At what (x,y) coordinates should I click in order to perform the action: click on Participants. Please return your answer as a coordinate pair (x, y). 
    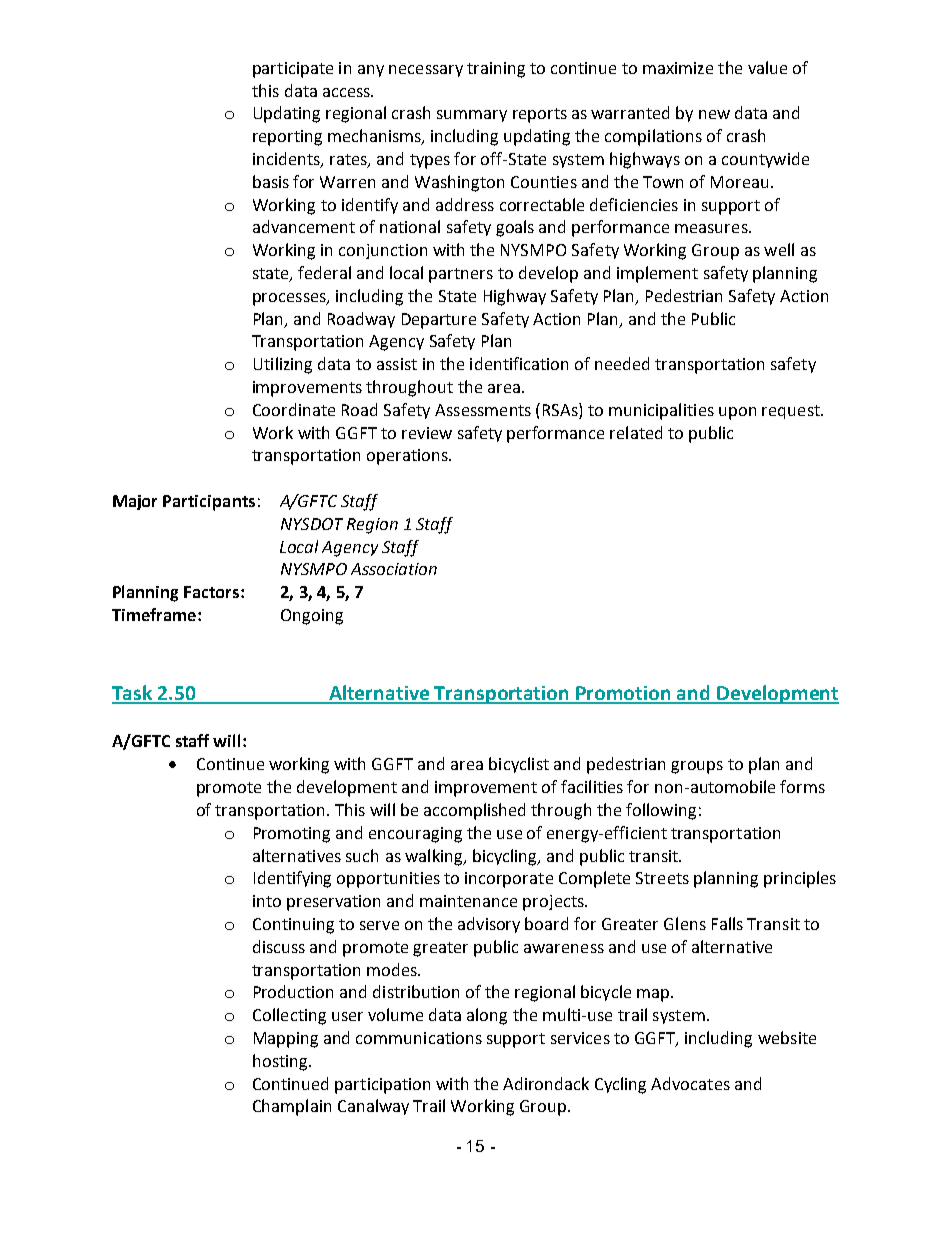
    Looking at the image, I should click on (209, 503).
